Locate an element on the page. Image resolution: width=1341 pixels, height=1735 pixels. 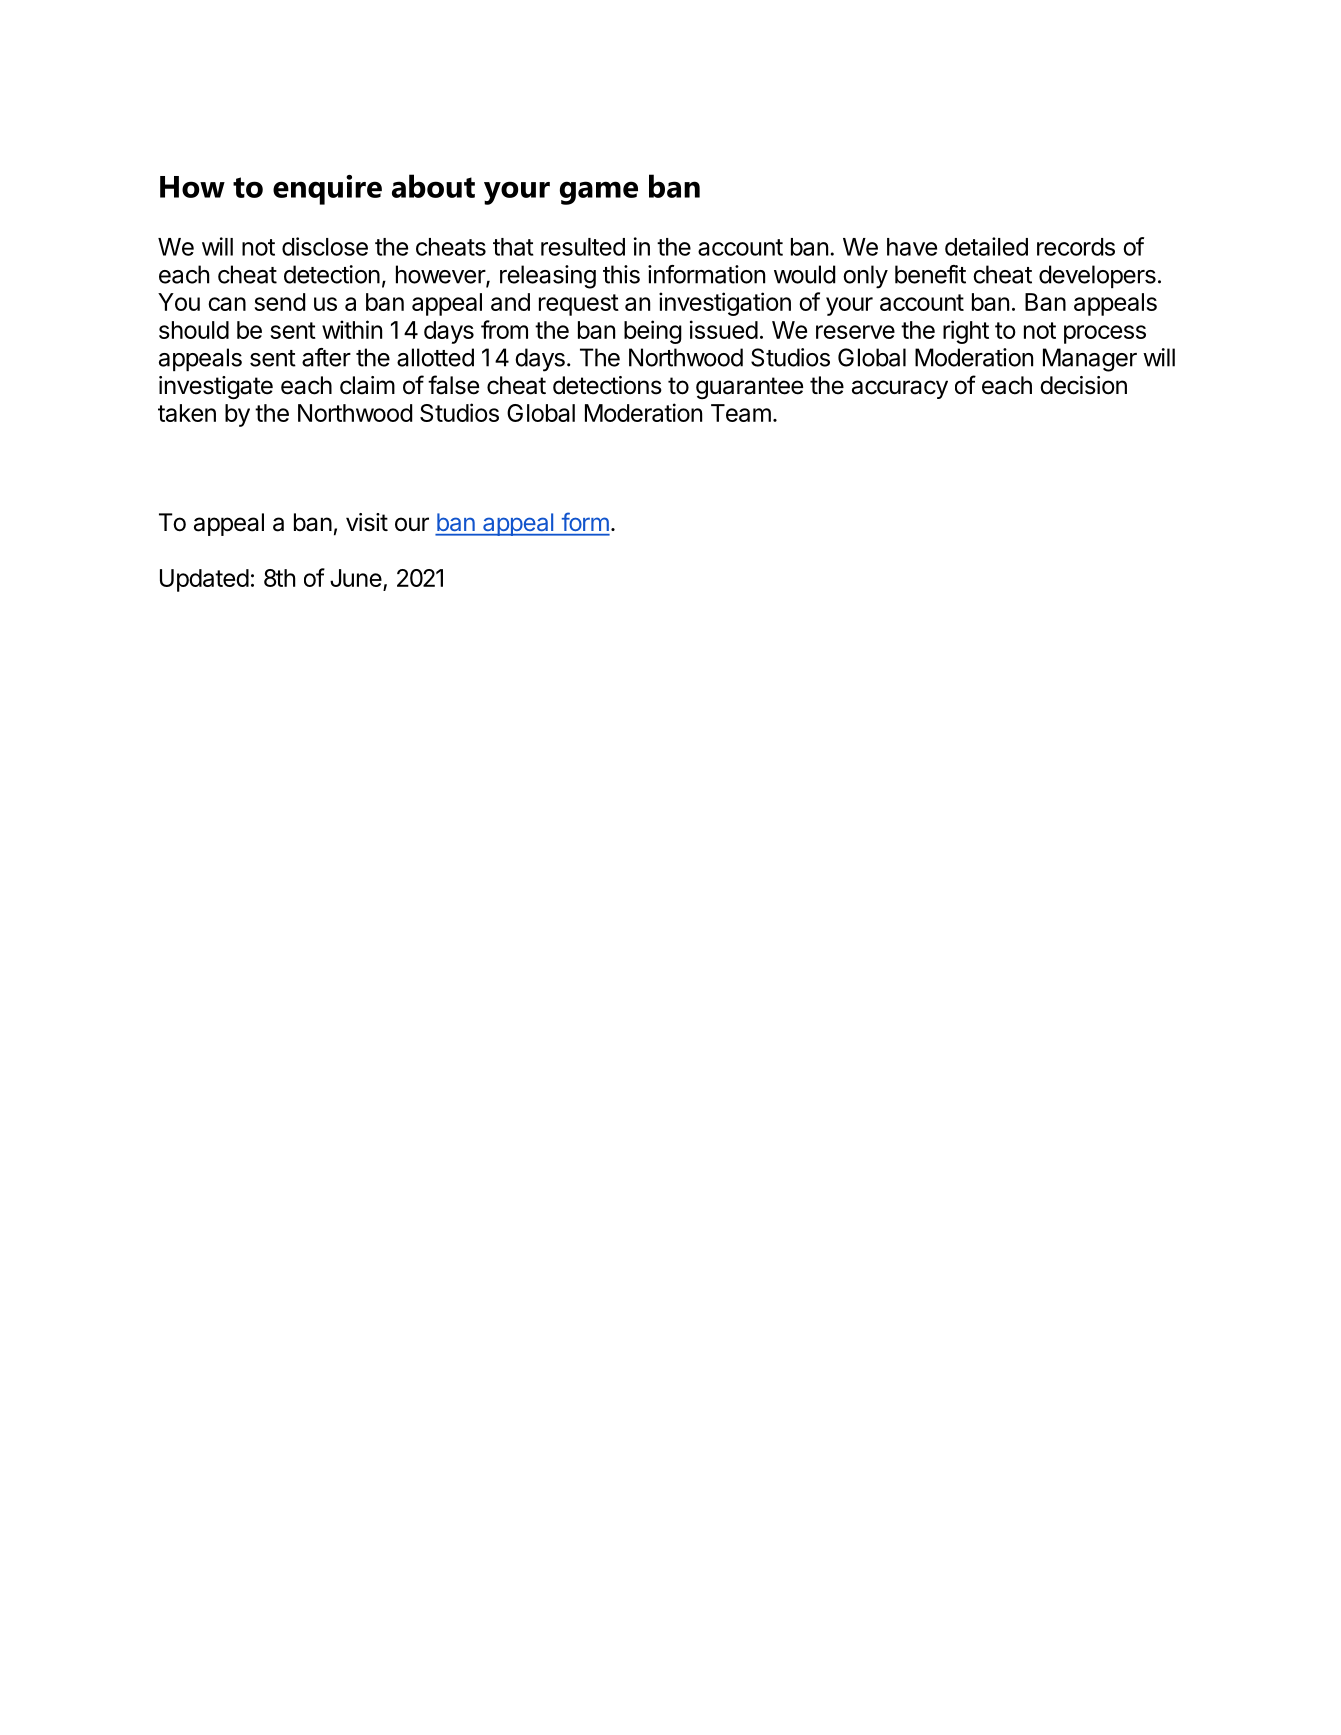
June is located at coordinates (356, 578).
